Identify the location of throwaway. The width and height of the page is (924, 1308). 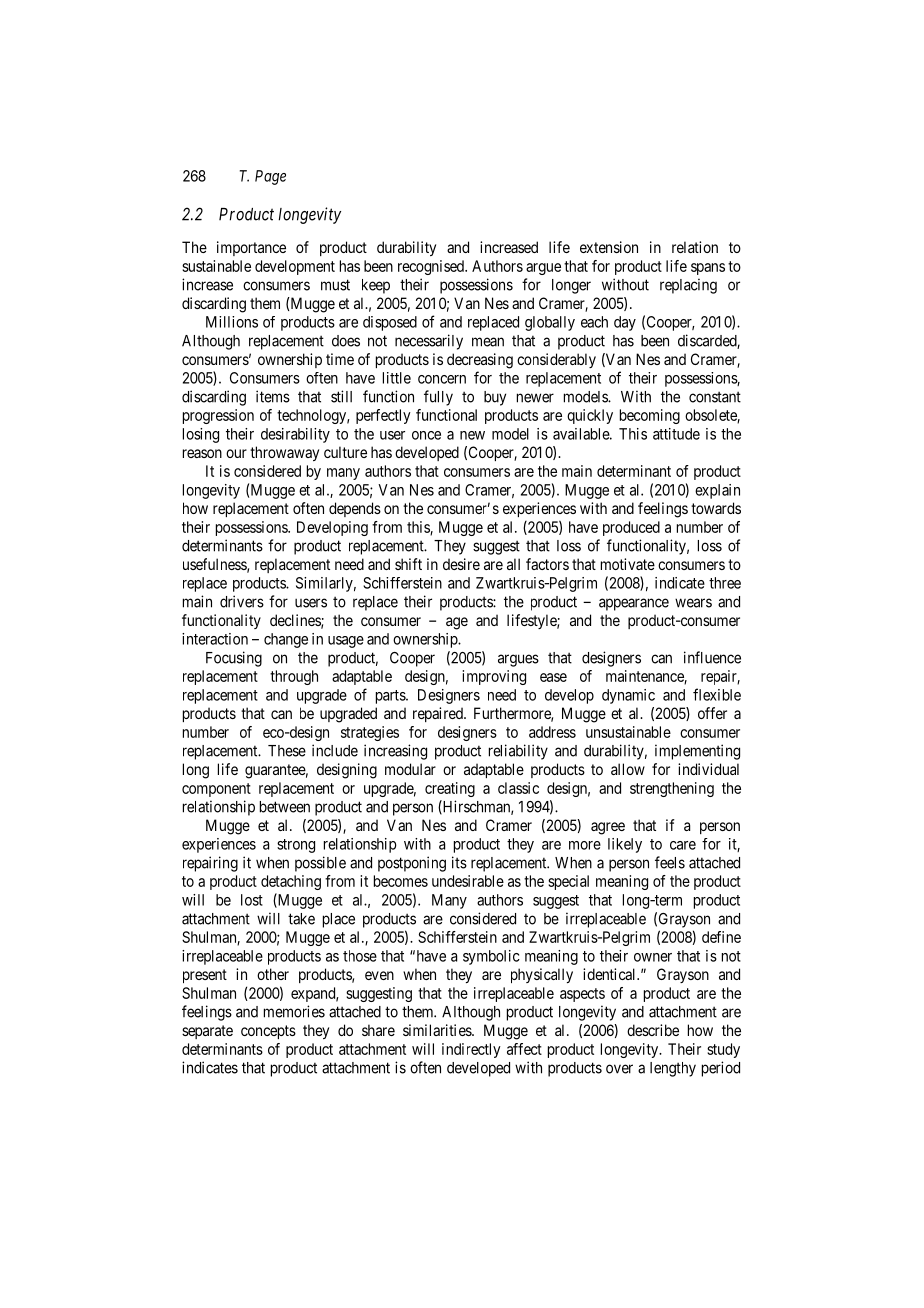
(284, 453).
